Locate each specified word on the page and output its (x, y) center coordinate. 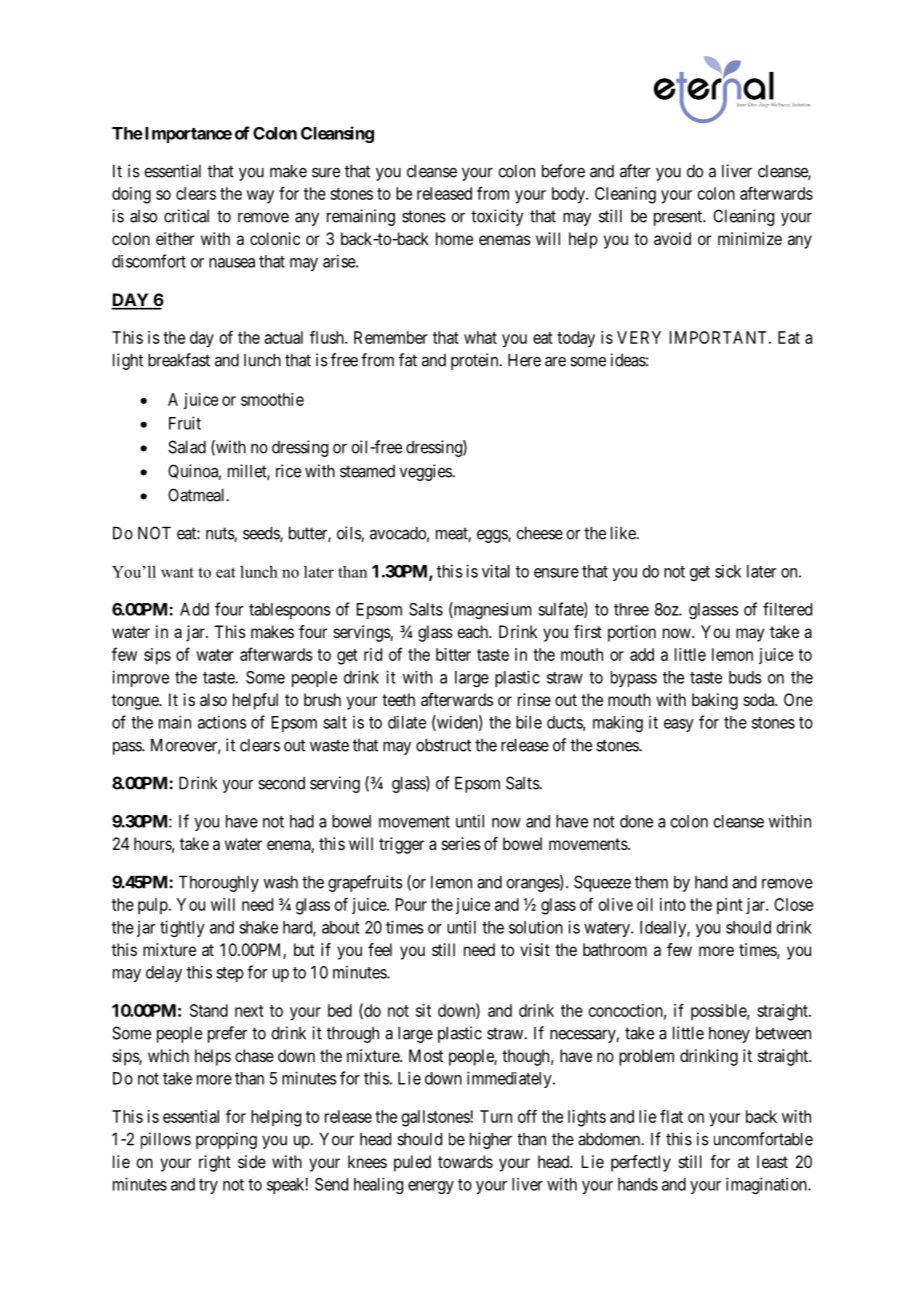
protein (476, 361)
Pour (411, 904)
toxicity (497, 217)
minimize (750, 238)
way (260, 197)
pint (730, 906)
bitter (453, 654)
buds (745, 677)
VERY (639, 337)
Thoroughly (219, 883)
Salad (187, 447)
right (215, 1163)
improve (140, 678)
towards (465, 1161)
